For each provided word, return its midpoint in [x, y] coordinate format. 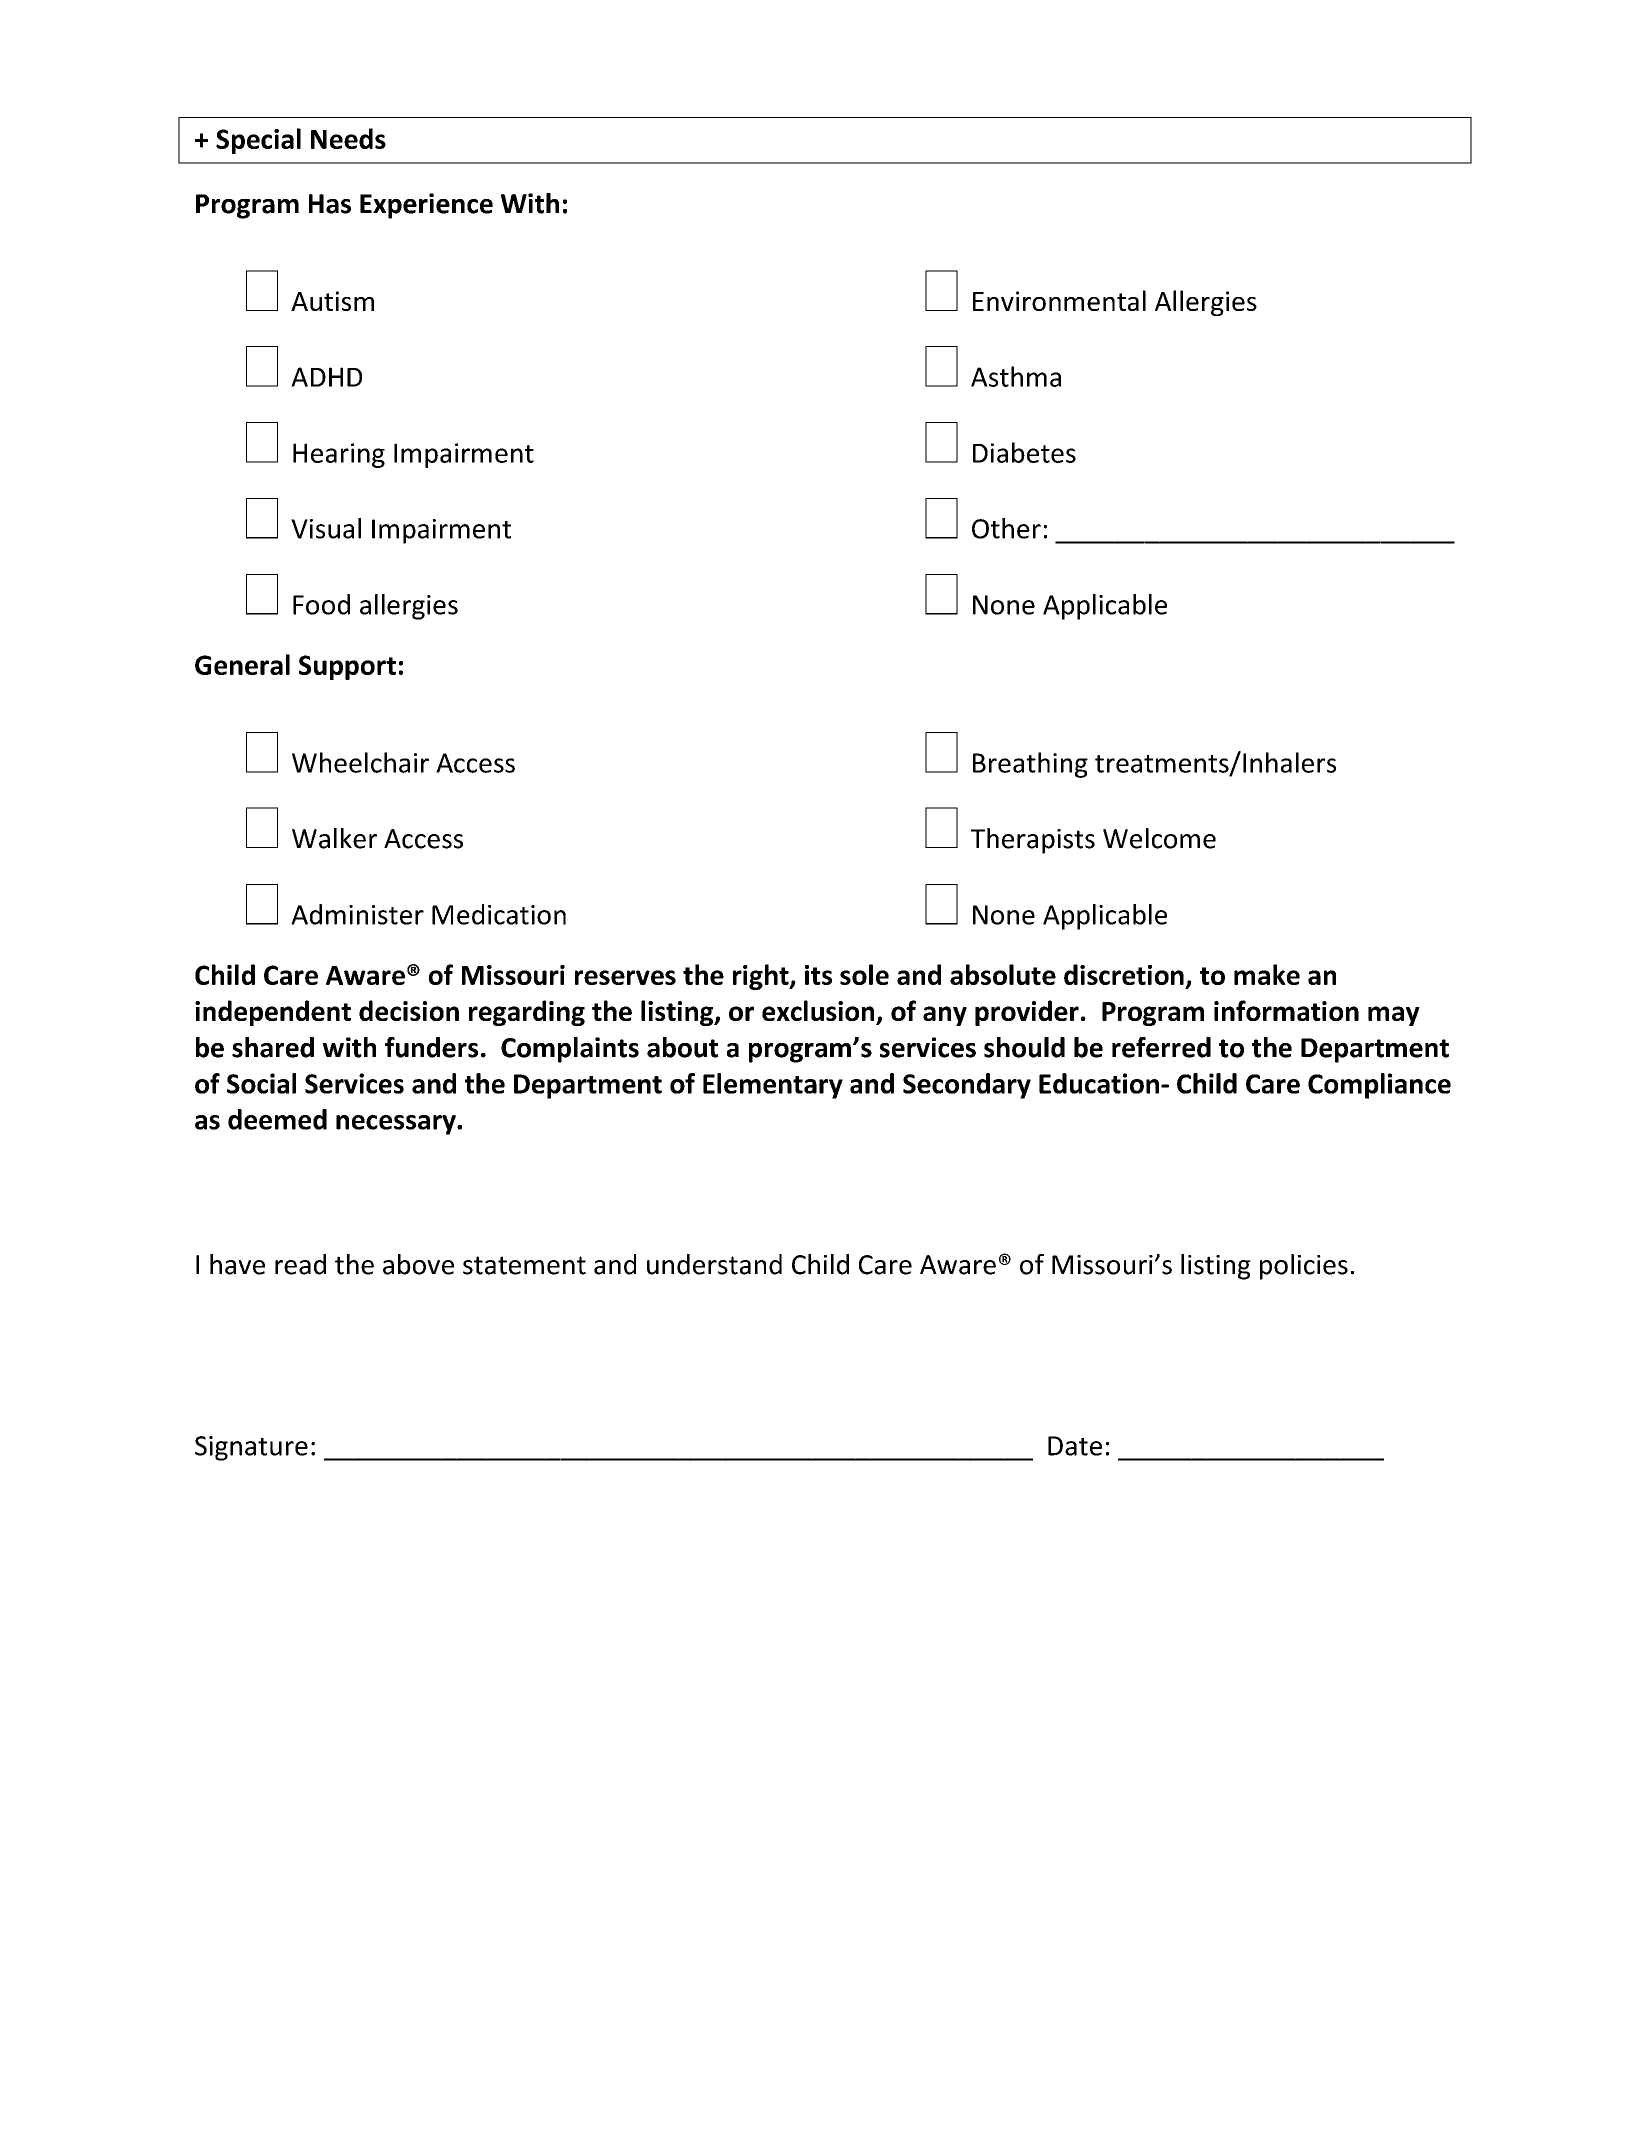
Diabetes [1024, 452]
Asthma [1016, 376]
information [1286, 1010]
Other [1006, 528]
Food [321, 604]
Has [330, 204]
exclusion [819, 1012]
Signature [251, 1448]
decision [409, 1010]
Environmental [1059, 300]
